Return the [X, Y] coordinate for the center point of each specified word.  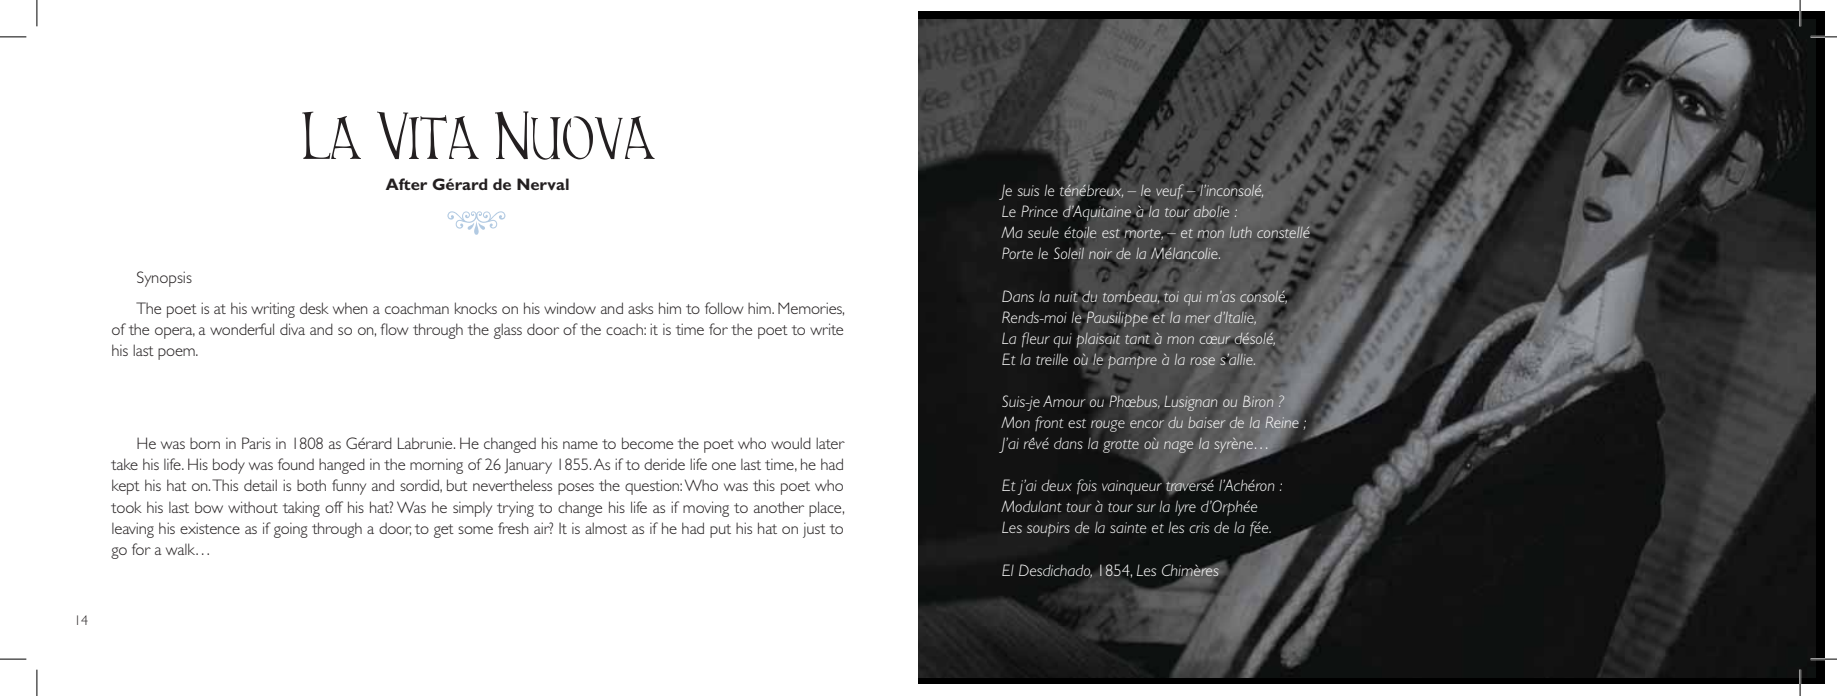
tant [1137, 340]
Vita [428, 135]
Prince [1039, 211]
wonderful [242, 329]
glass [508, 331]
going [291, 530]
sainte [1128, 527]
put [720, 531]
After [406, 184]
